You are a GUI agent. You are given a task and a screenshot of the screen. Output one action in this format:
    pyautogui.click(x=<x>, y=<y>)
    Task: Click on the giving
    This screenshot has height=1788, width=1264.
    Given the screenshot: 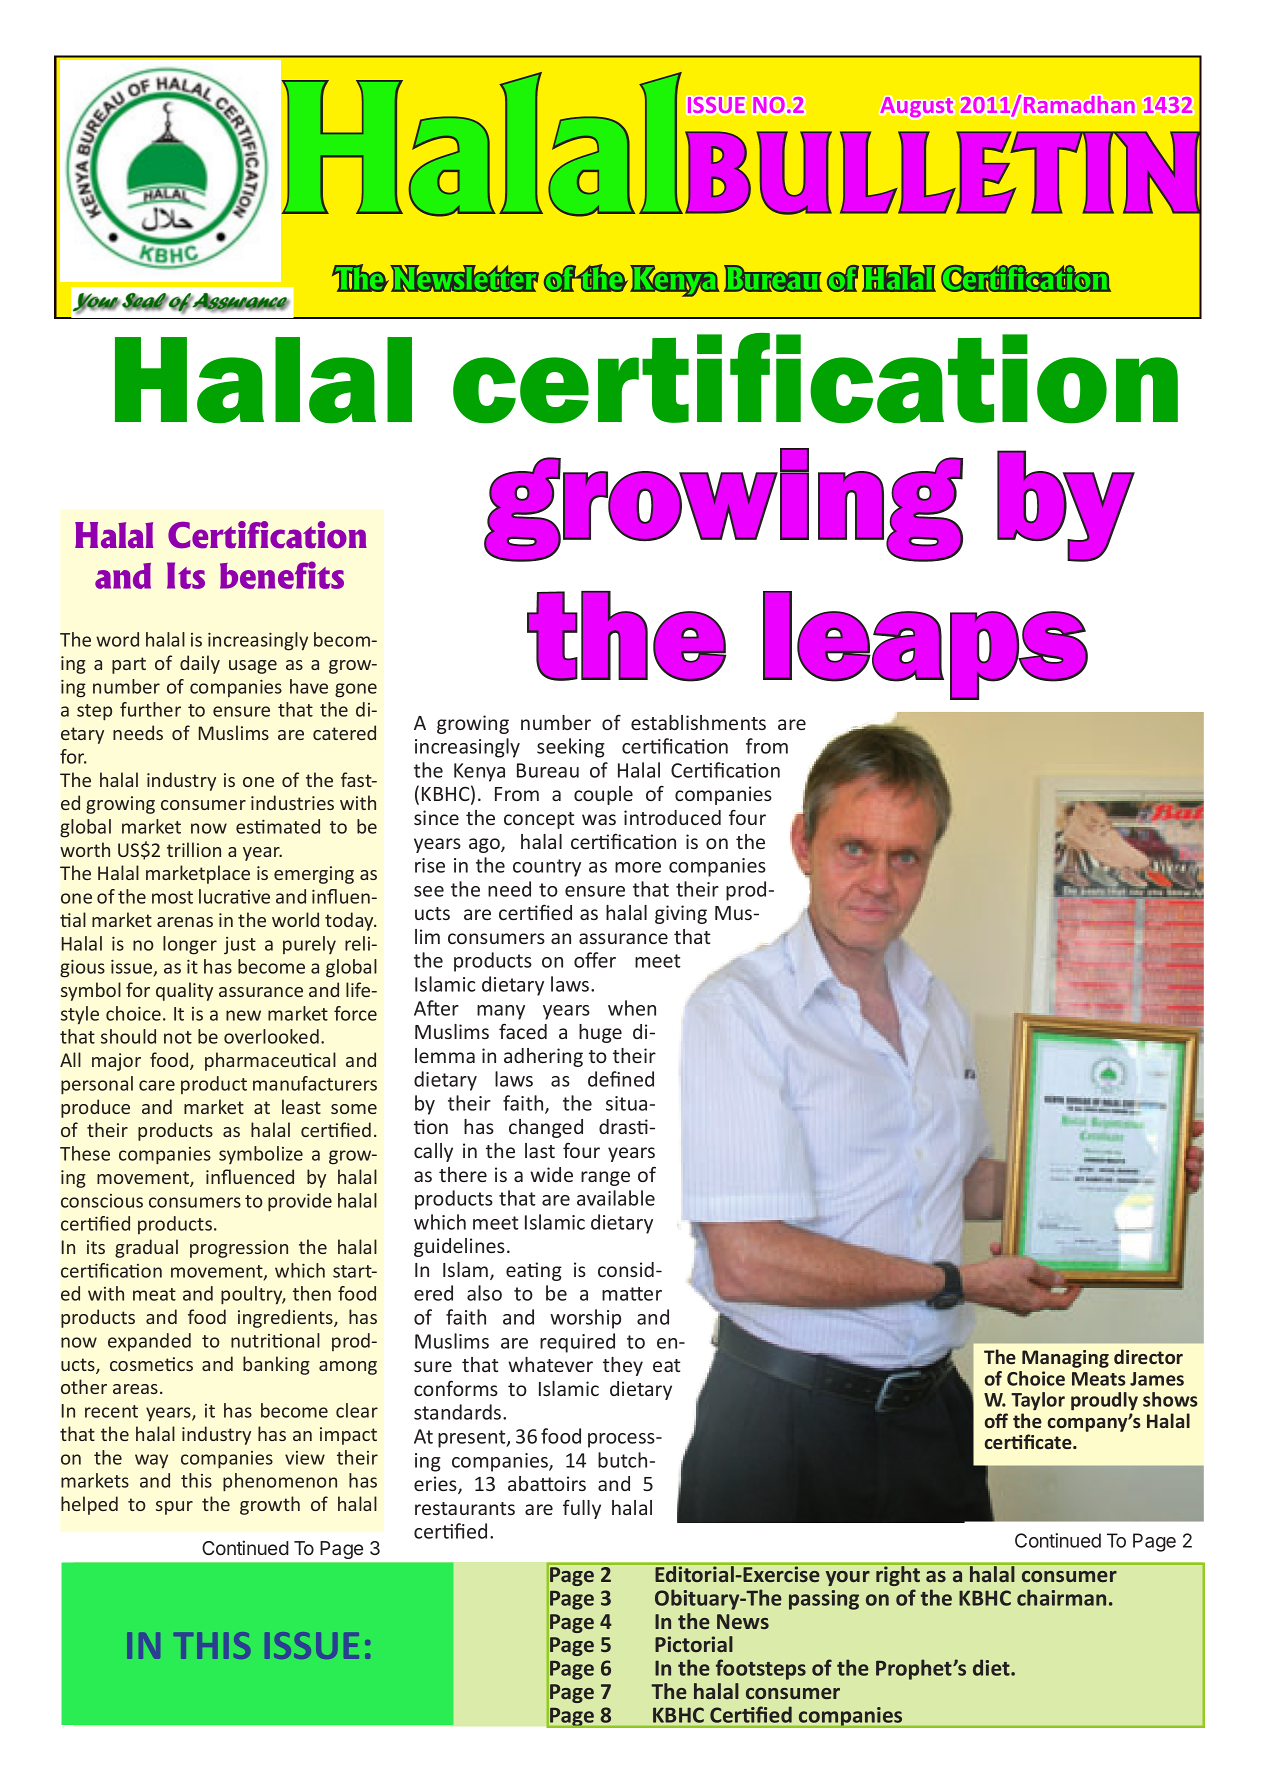 What is the action you would take?
    pyautogui.click(x=681, y=914)
